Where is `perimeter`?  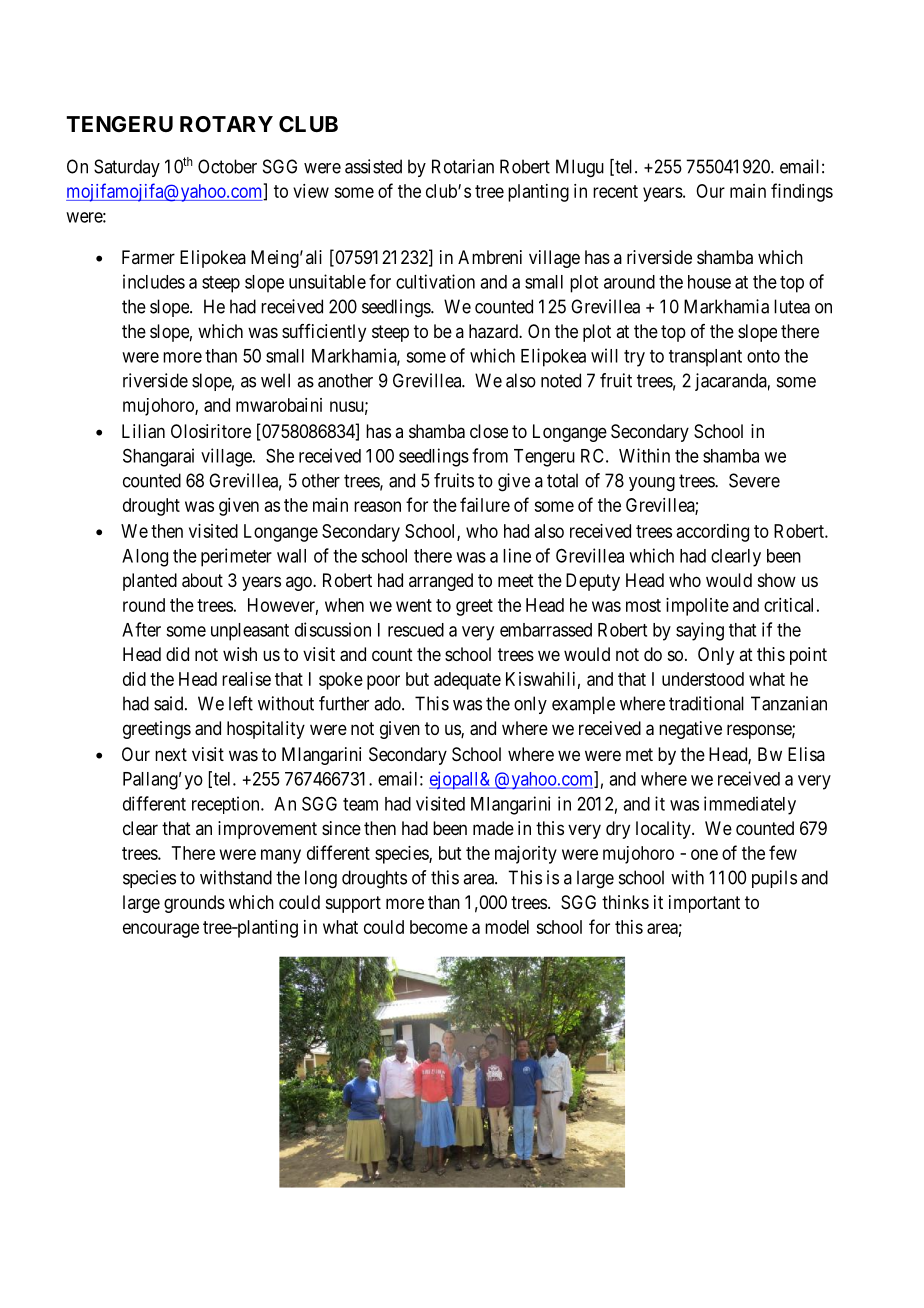
perimeter is located at coordinates (236, 557).
